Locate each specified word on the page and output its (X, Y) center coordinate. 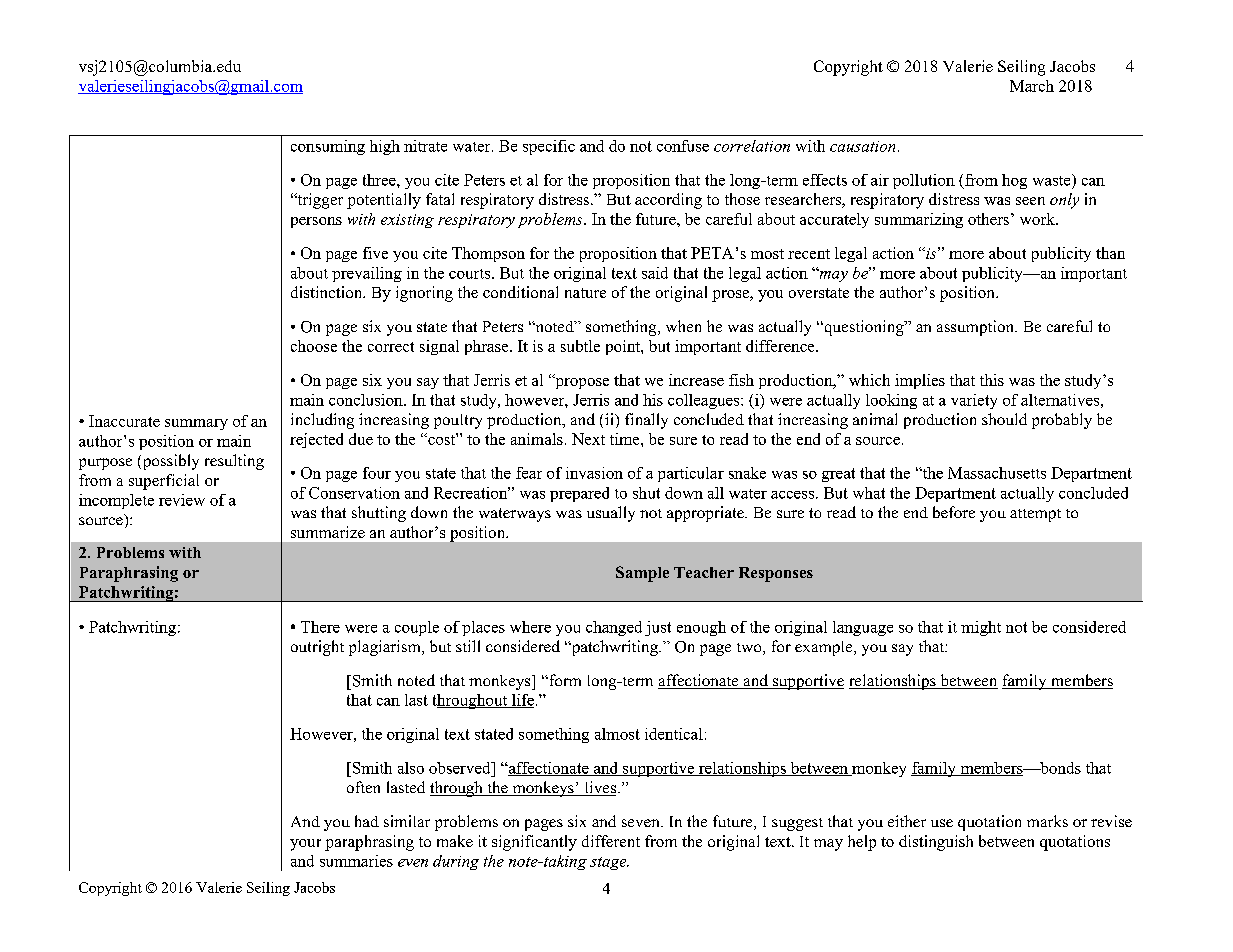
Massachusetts (997, 473)
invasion (594, 473)
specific (549, 147)
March (1032, 86)
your (305, 845)
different (611, 841)
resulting (234, 462)
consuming (328, 147)
